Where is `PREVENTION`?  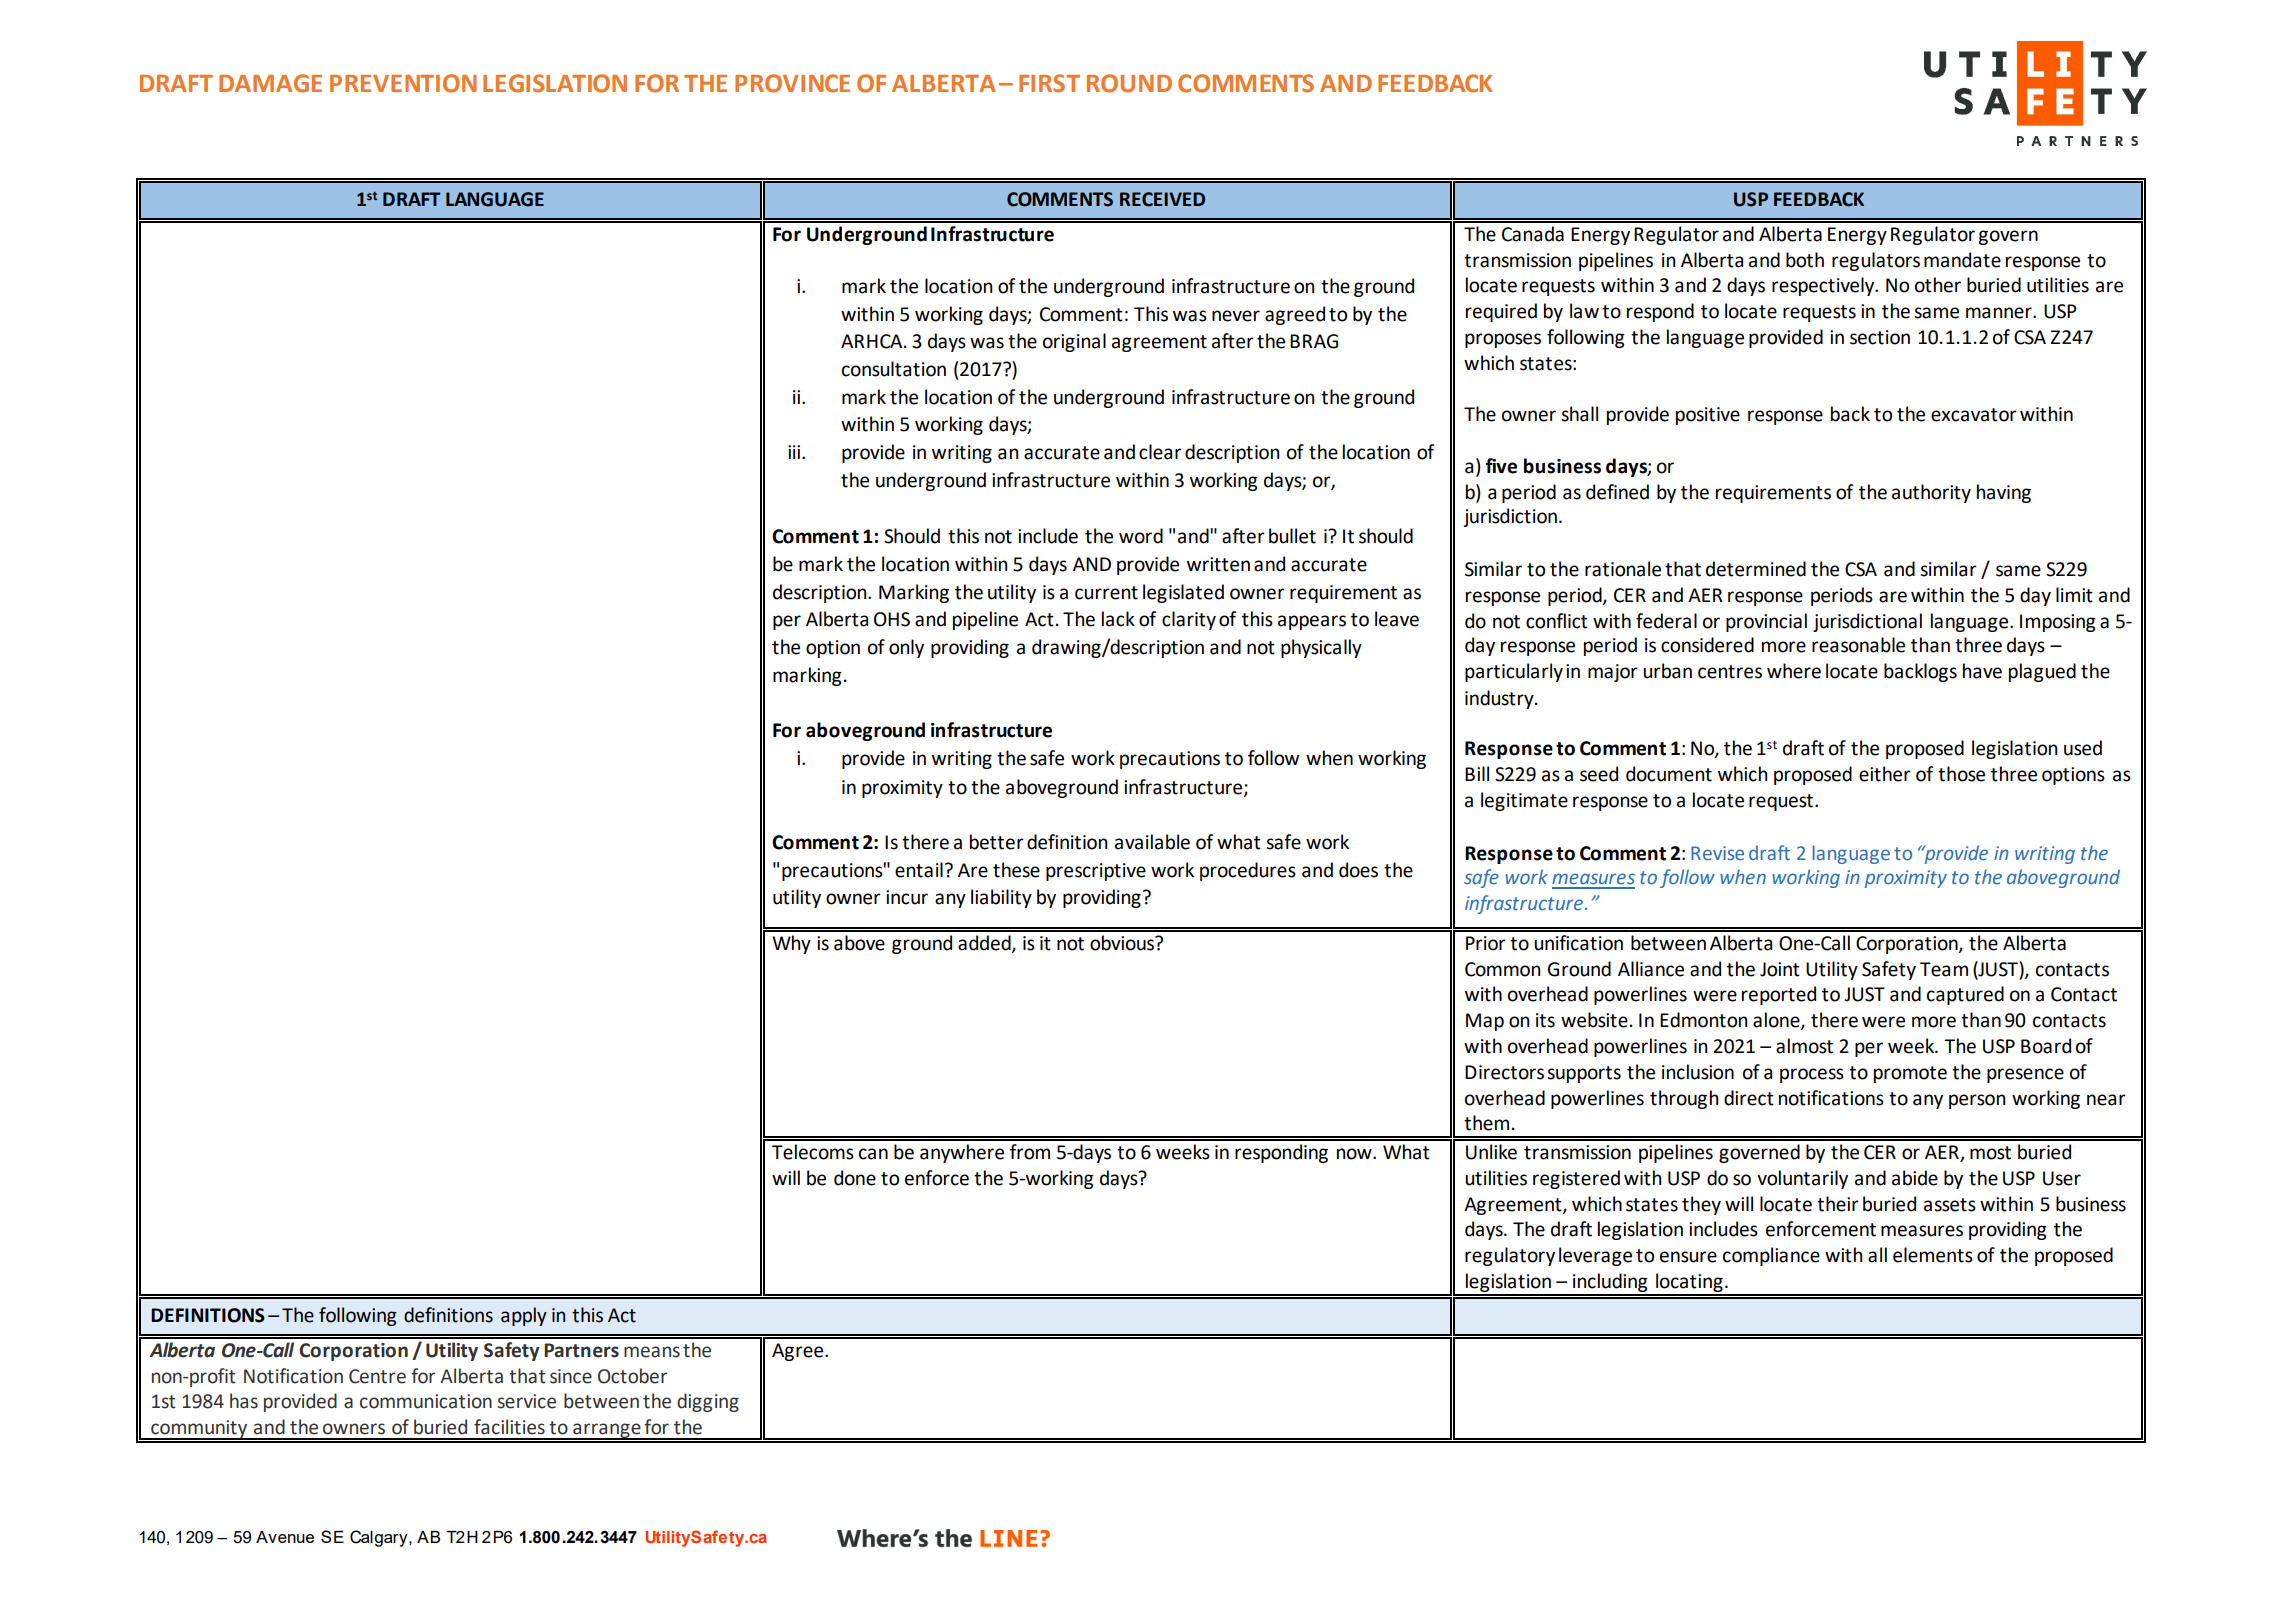 PREVENTION is located at coordinates (403, 83).
